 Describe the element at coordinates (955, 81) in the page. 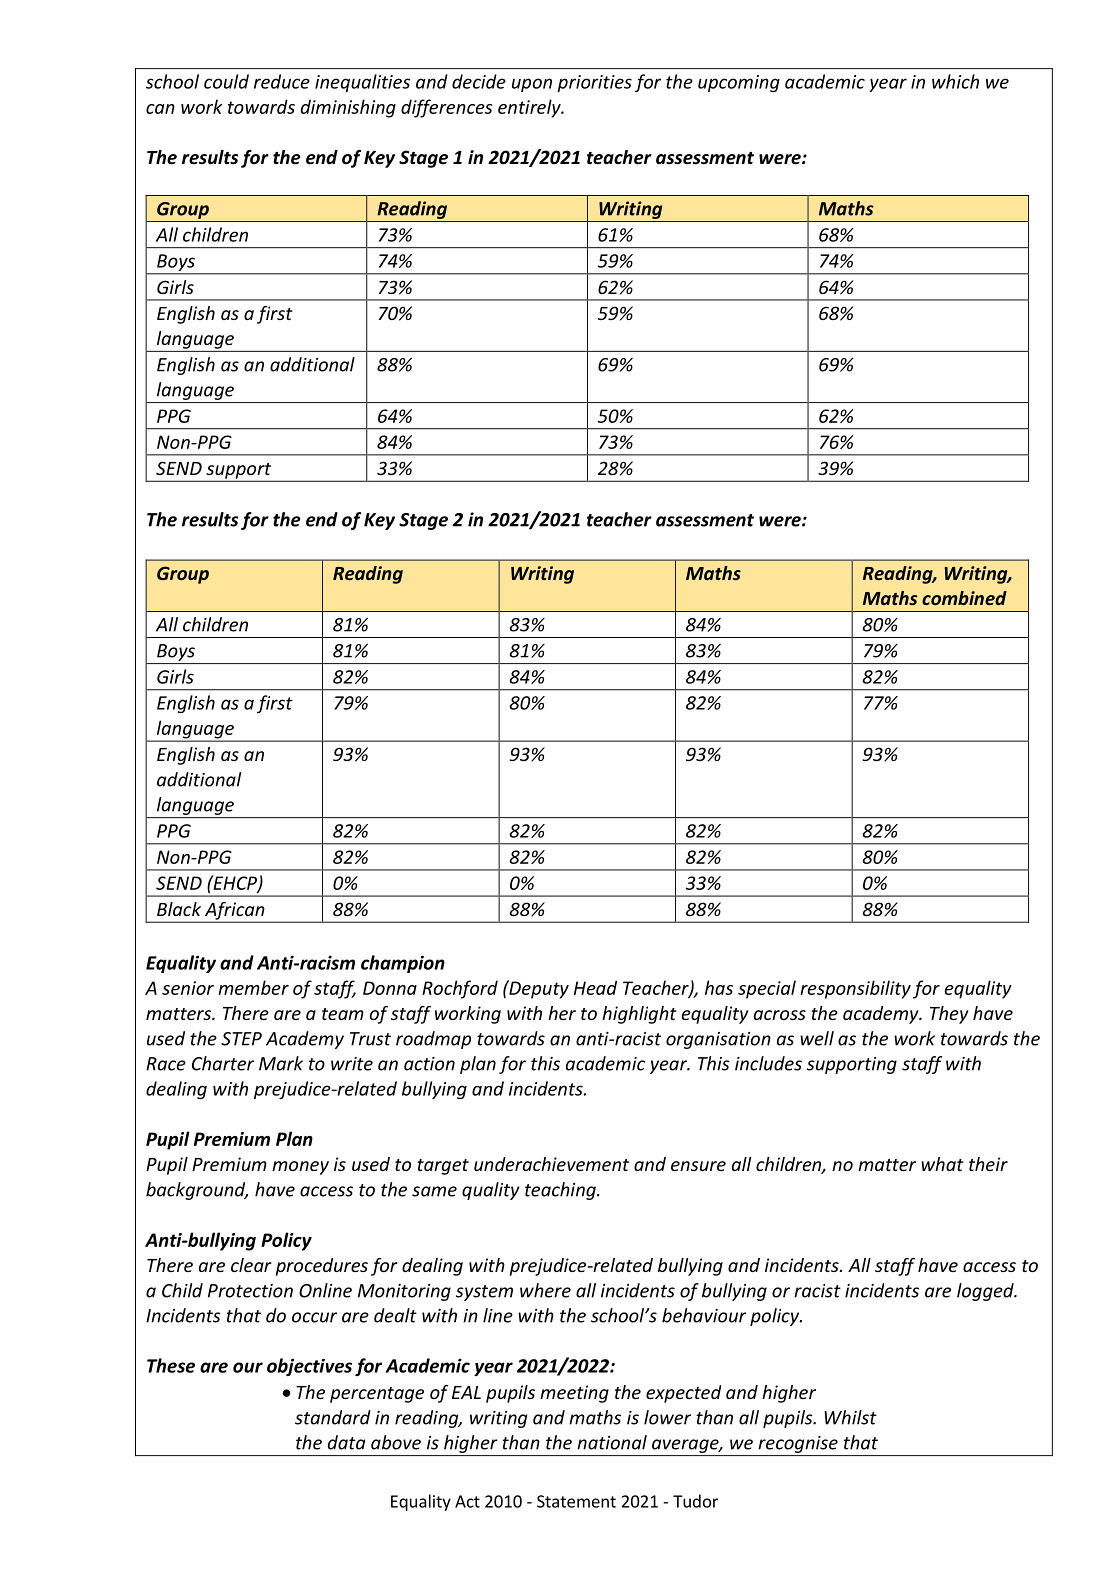

I see `which` at that location.
